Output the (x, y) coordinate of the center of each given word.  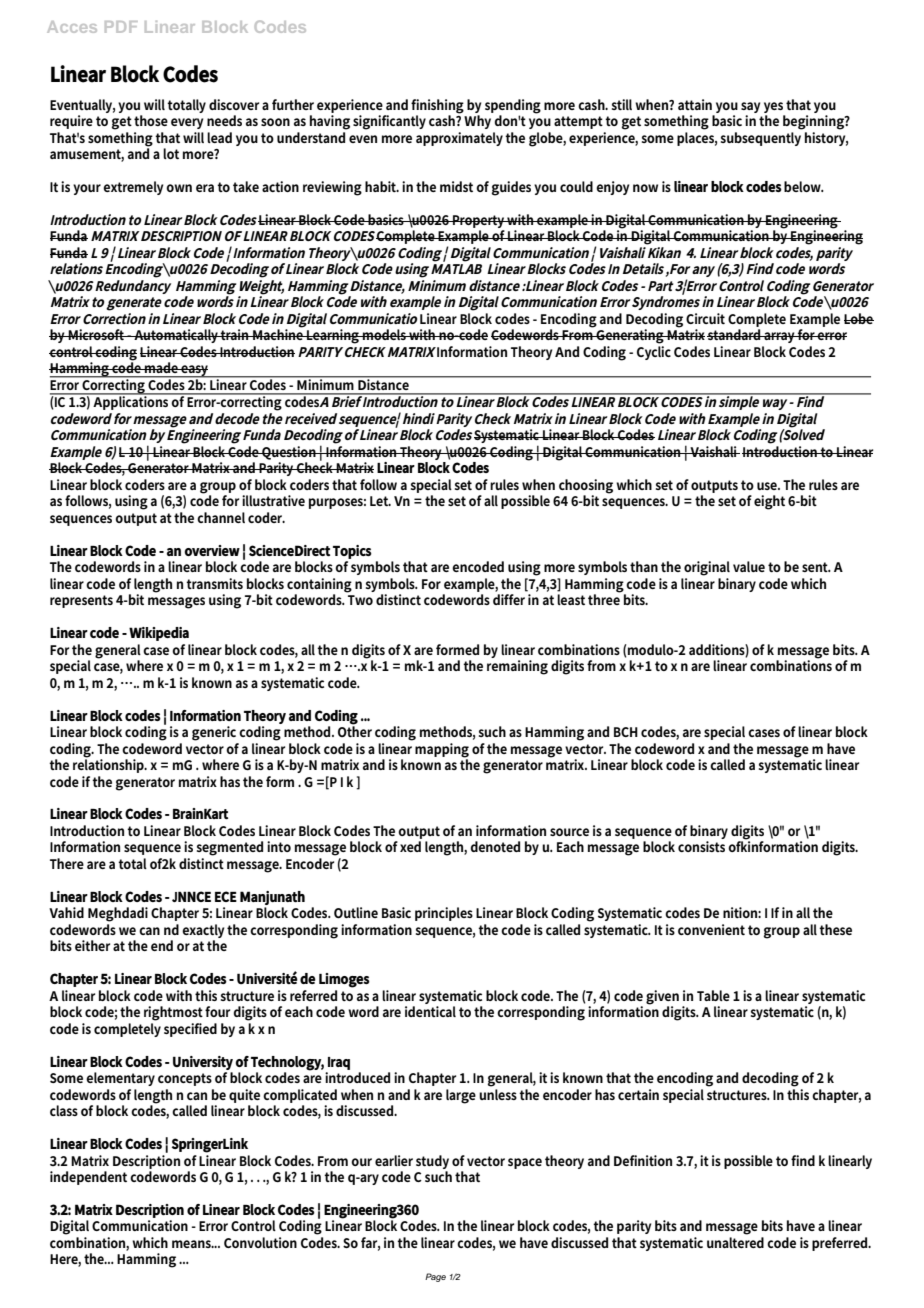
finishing (437, 106)
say (750, 107)
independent (88, 1178)
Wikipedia (159, 634)
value (749, 566)
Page (435, 1277)
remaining (517, 667)
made (161, 367)
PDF (121, 27)
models (384, 334)
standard (735, 334)
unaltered (735, 1242)
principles (444, 914)
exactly (203, 931)
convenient (711, 929)
